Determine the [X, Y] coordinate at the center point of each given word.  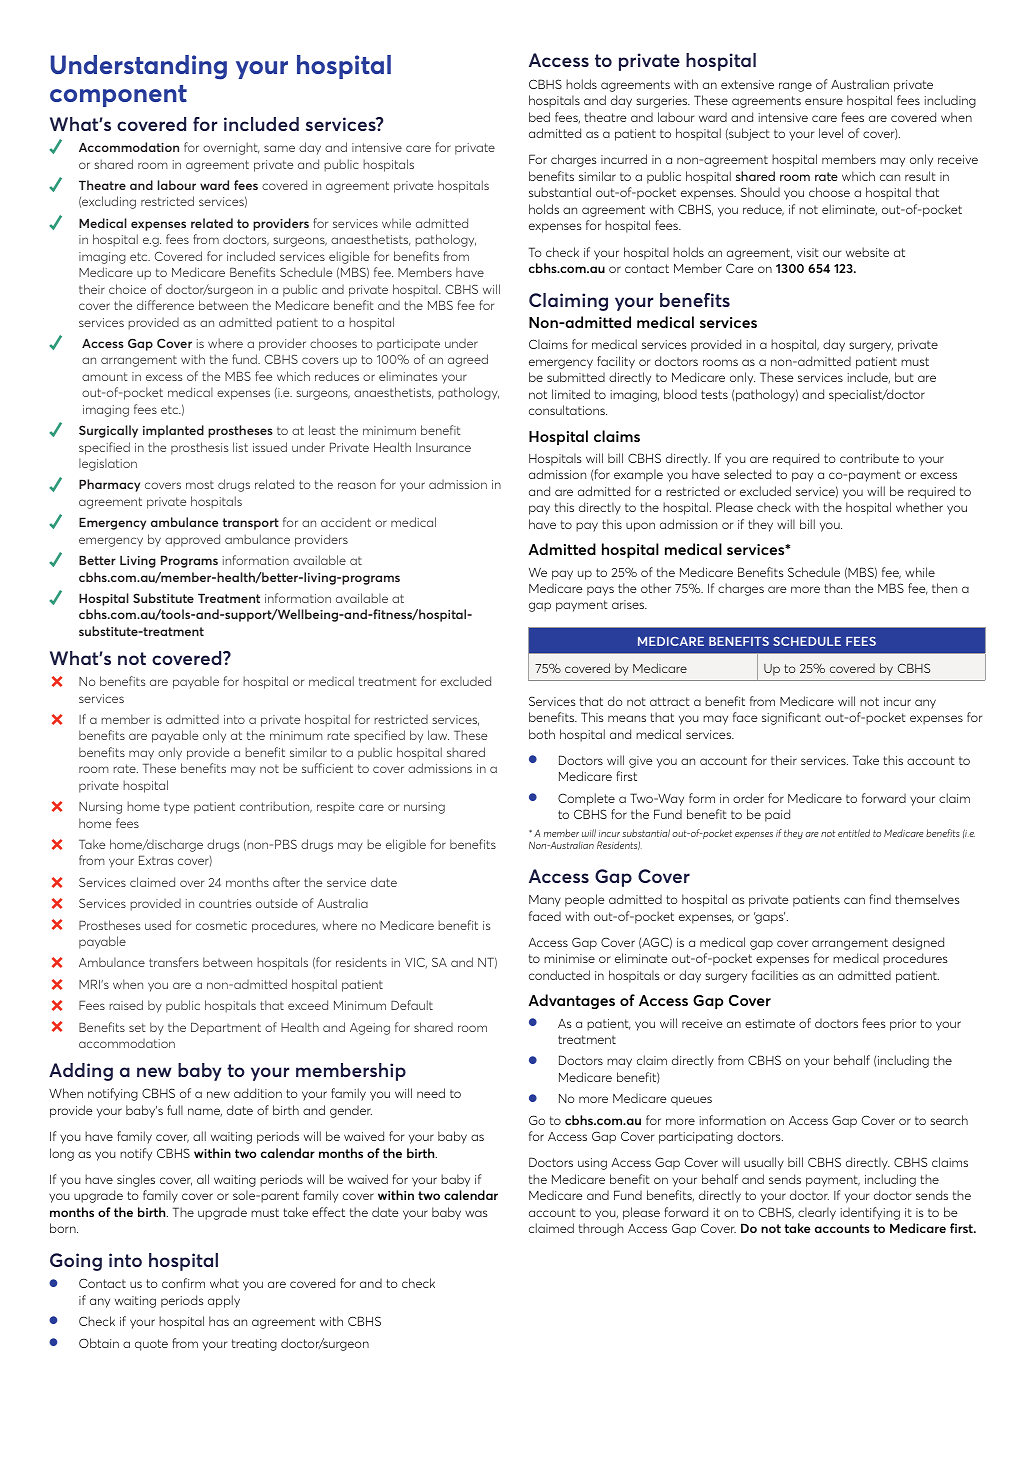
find [880, 899]
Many [545, 901]
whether [919, 507]
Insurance [443, 447]
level [831, 133]
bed [539, 117]
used [158, 925]
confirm [183, 1283]
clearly [817, 1213]
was [476, 1213]
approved [192, 540]
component [118, 96]
